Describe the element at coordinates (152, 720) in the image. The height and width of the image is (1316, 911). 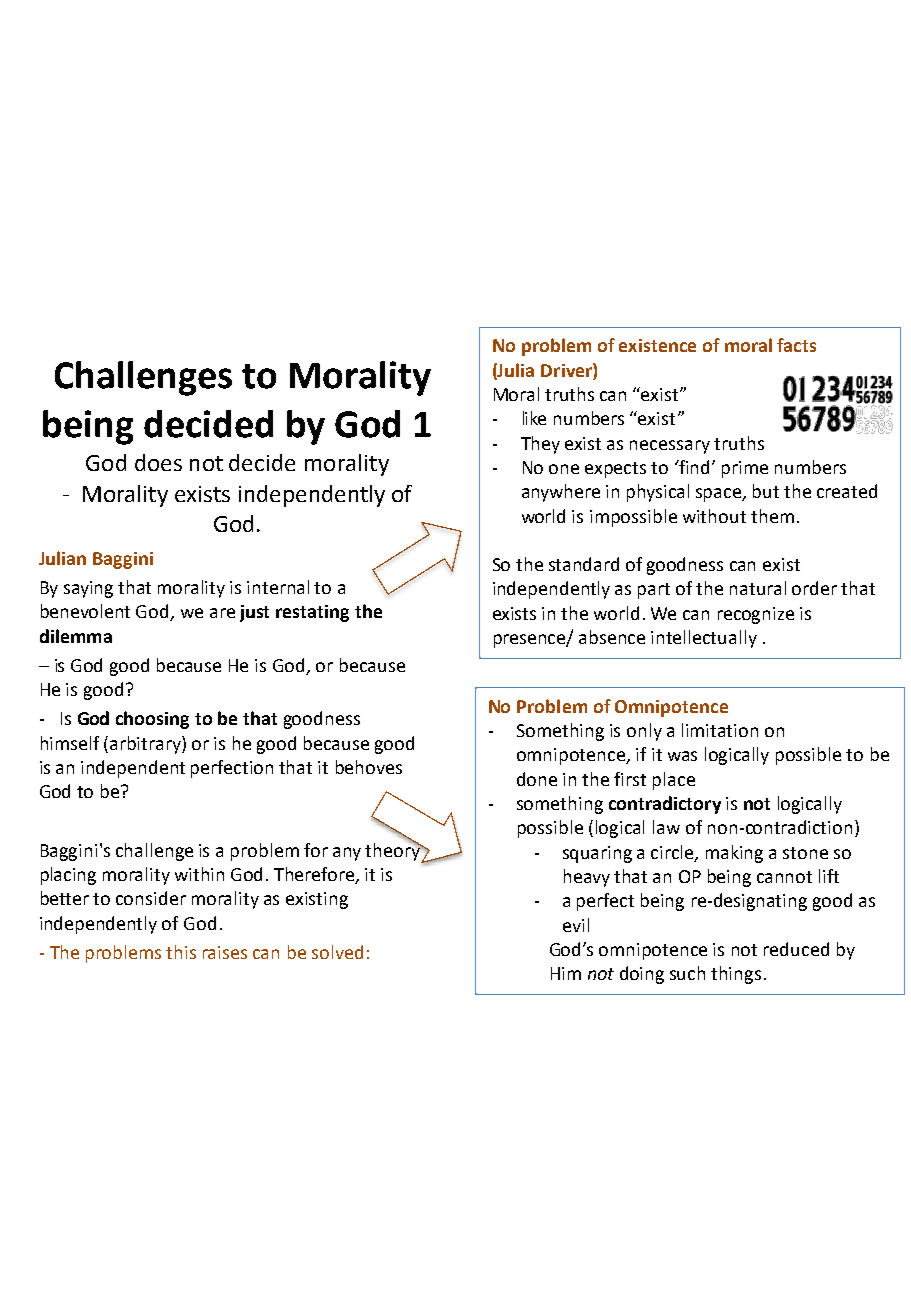
I see `choosing` at that location.
